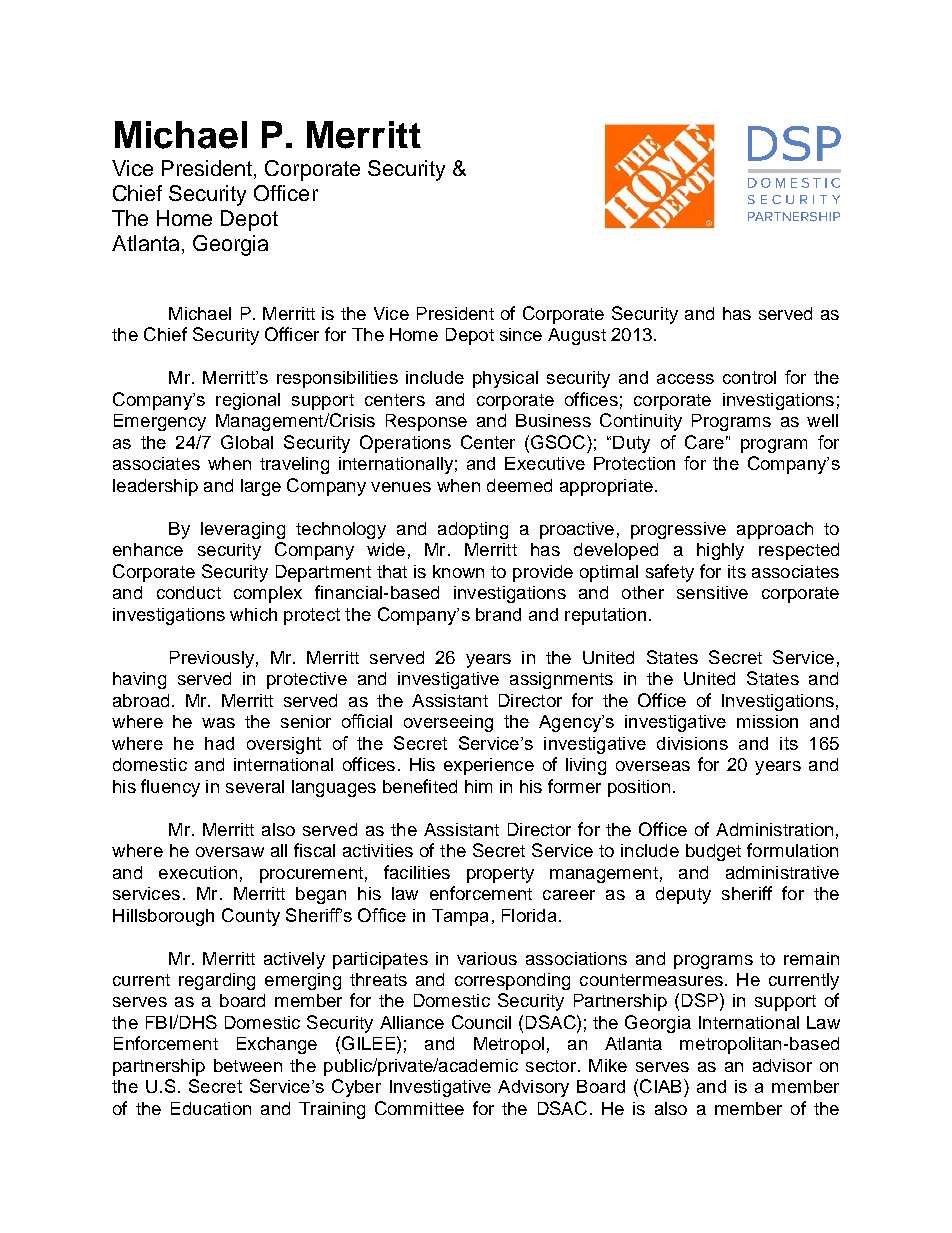 Image resolution: width=952 pixels, height=1233 pixels. What do you see at coordinates (608, 1065) in the document?
I see `Mike` at bounding box center [608, 1065].
